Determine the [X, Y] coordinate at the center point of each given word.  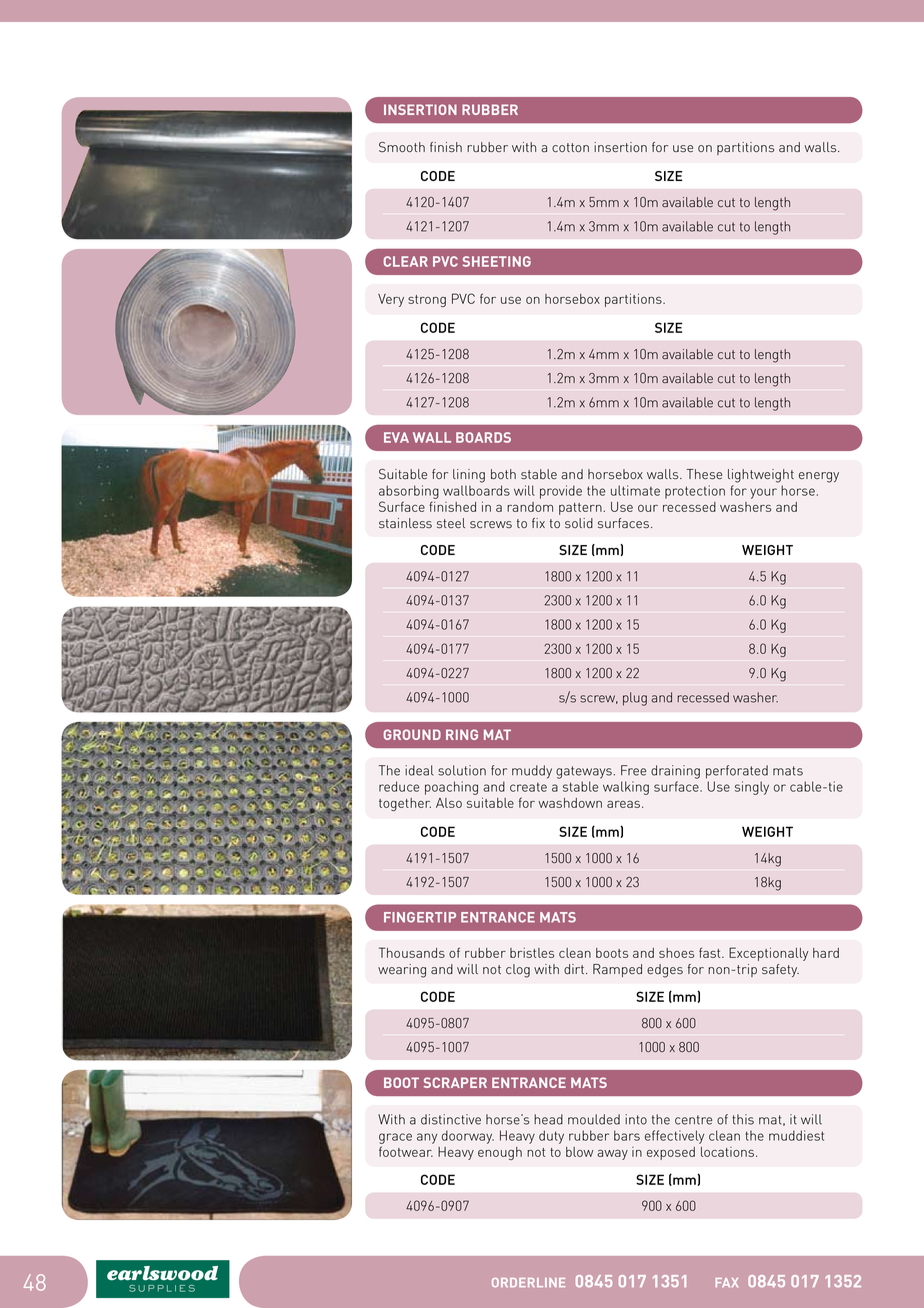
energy [819, 477]
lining [469, 476]
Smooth [402, 147]
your [763, 493]
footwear [406, 1151]
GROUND [412, 734]
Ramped [617, 970]
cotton [570, 147]
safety [780, 970]
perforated [737, 772]
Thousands [412, 952]
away [612, 1155]
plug [635, 699]
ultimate [635, 490]
